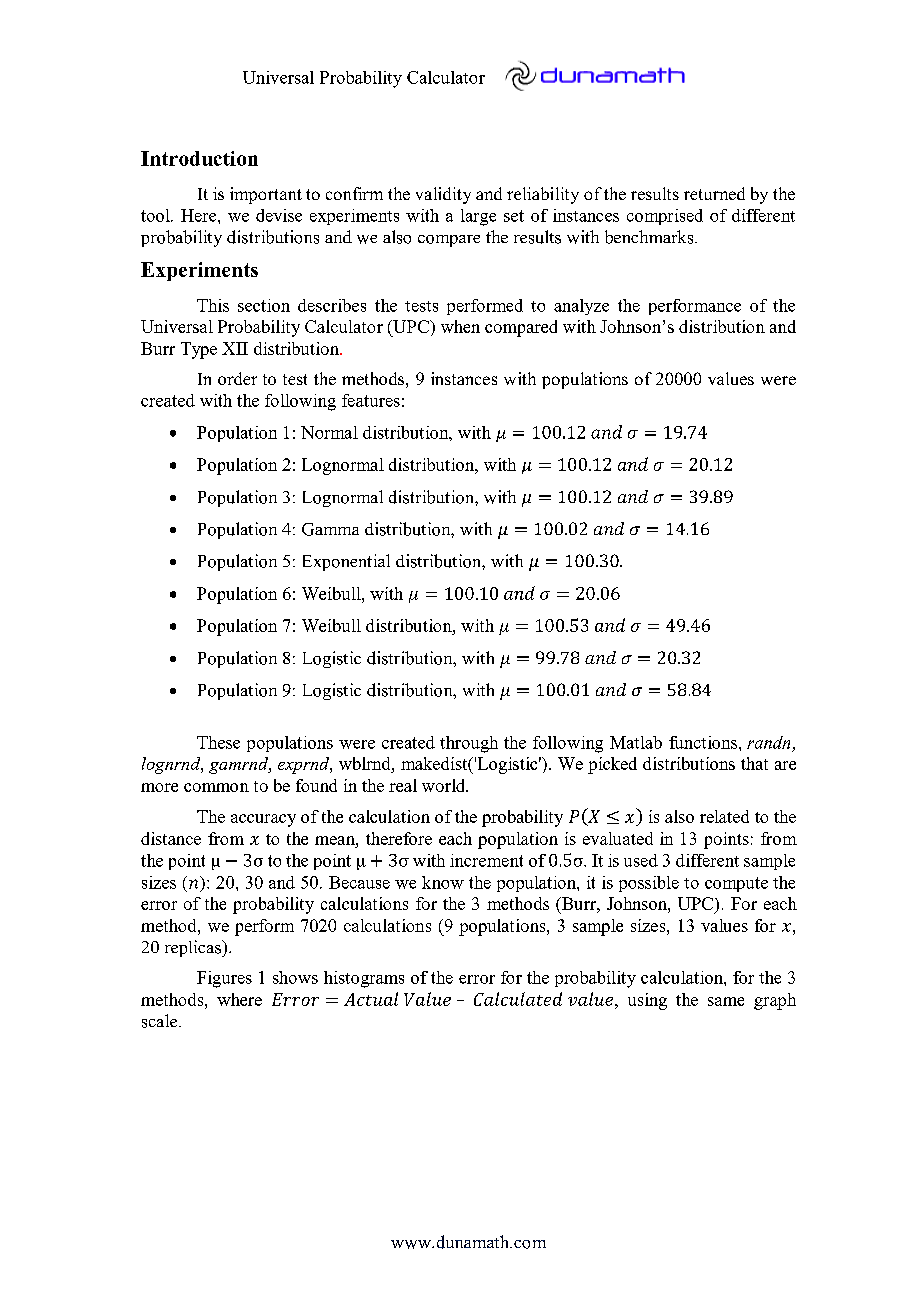  Describe the element at coordinates (443, 195) in the page. I see `validity` at that location.
